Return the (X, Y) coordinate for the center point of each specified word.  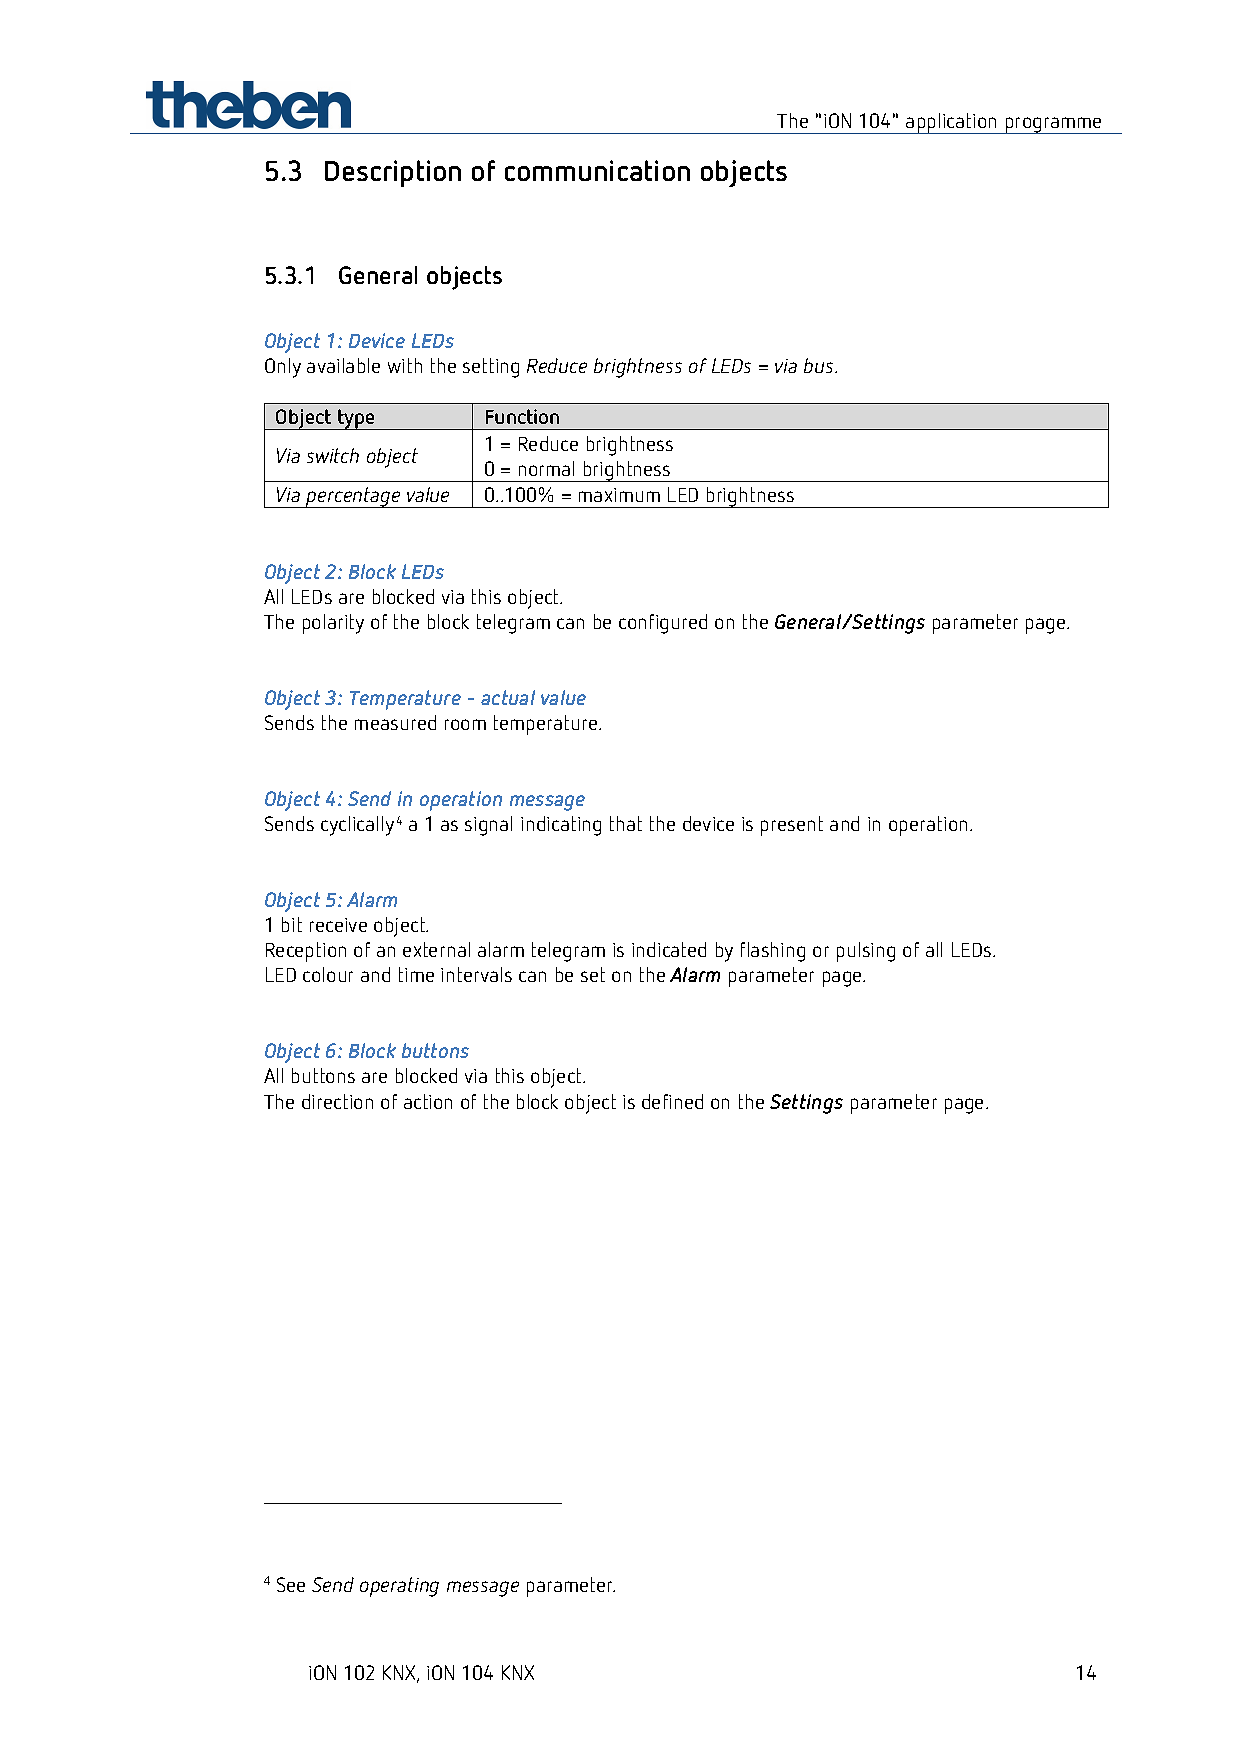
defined (672, 1101)
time (416, 974)
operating (399, 1587)
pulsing (866, 952)
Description (393, 173)
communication (597, 170)
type (356, 419)
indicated (669, 949)
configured (663, 624)
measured (395, 722)
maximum (619, 495)
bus (820, 365)
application (951, 123)
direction (337, 1101)
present (792, 826)
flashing (773, 952)
